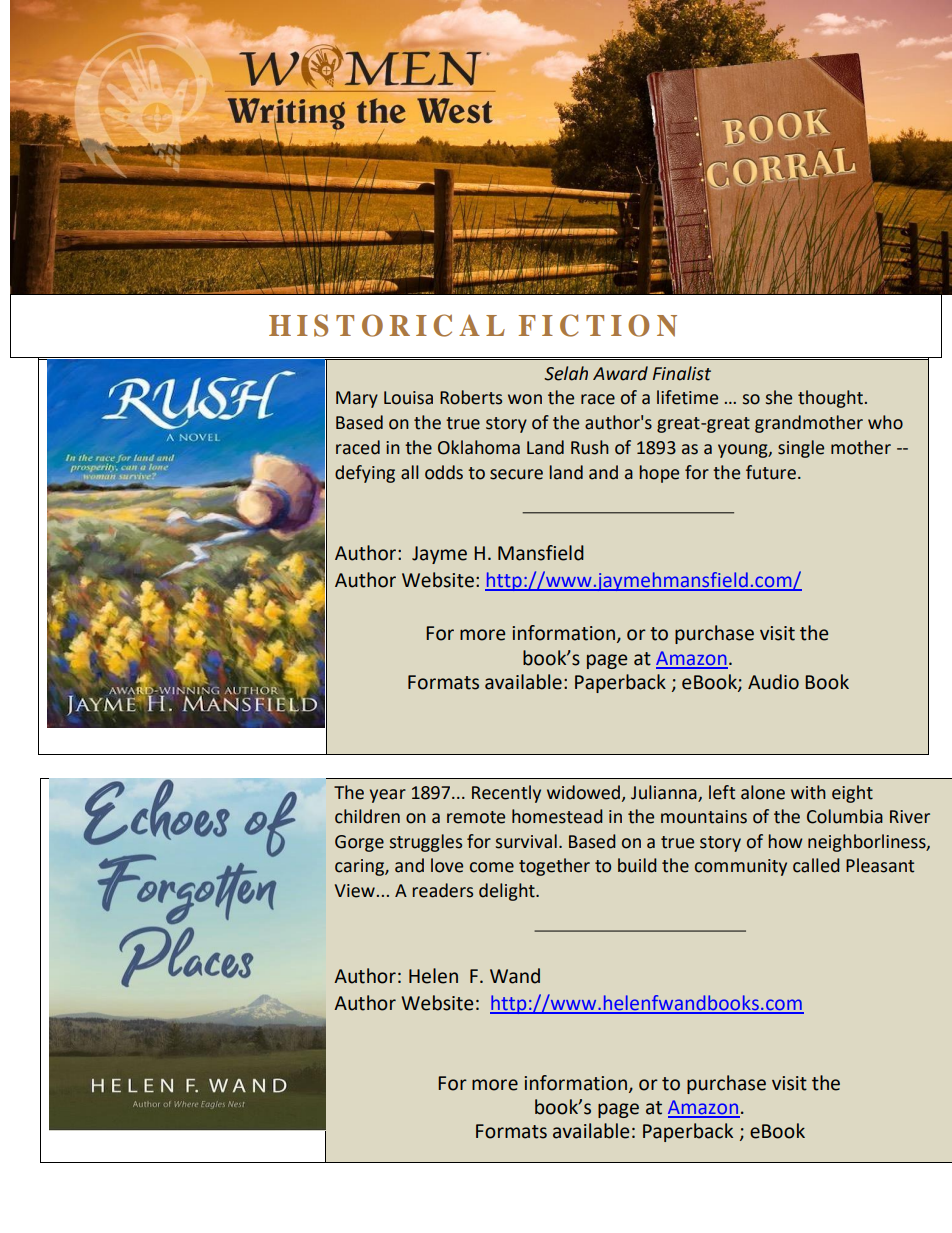 The width and height of the image is (952, 1233). I want to click on love, so click(447, 865).
